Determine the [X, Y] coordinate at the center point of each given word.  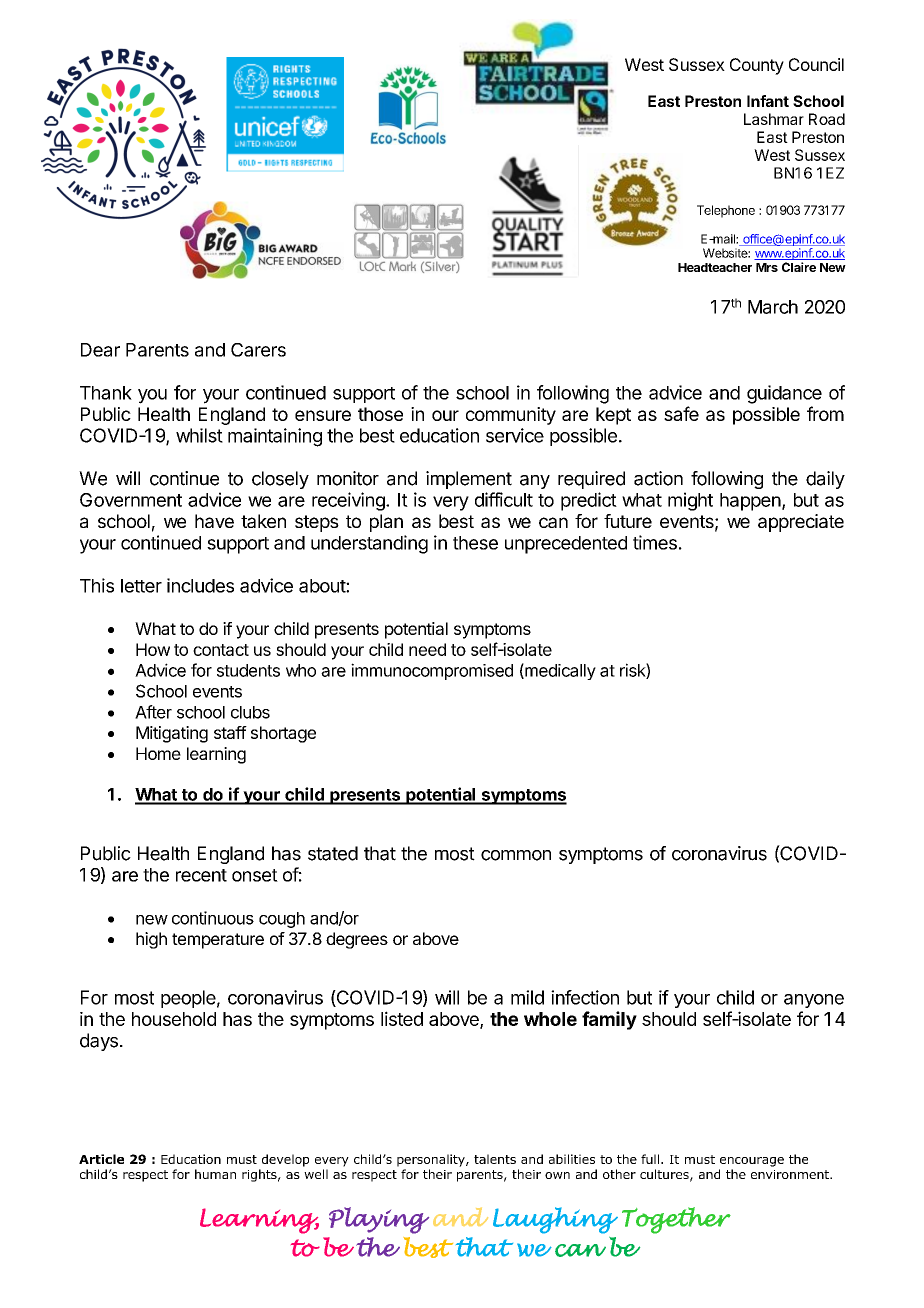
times [655, 542]
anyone [814, 1001]
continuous [213, 918]
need [427, 649]
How [153, 649]
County [757, 66]
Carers [258, 350]
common [516, 855]
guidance [784, 394]
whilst [199, 435]
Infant [768, 101]
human [215, 1174]
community [511, 416]
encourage [752, 1162]
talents [495, 1159]
